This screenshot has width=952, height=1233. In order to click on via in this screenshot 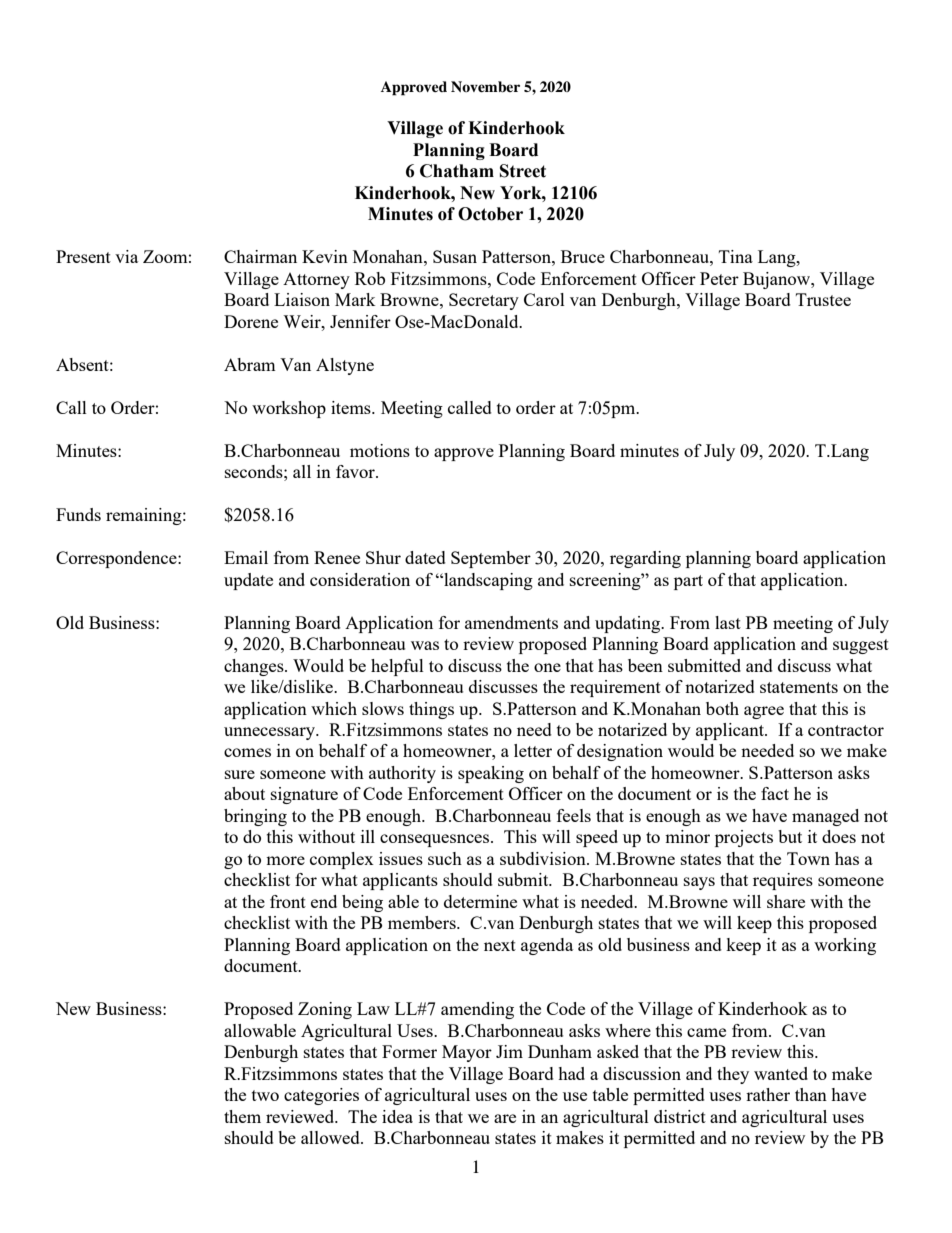, I will do `click(126, 256)`.
